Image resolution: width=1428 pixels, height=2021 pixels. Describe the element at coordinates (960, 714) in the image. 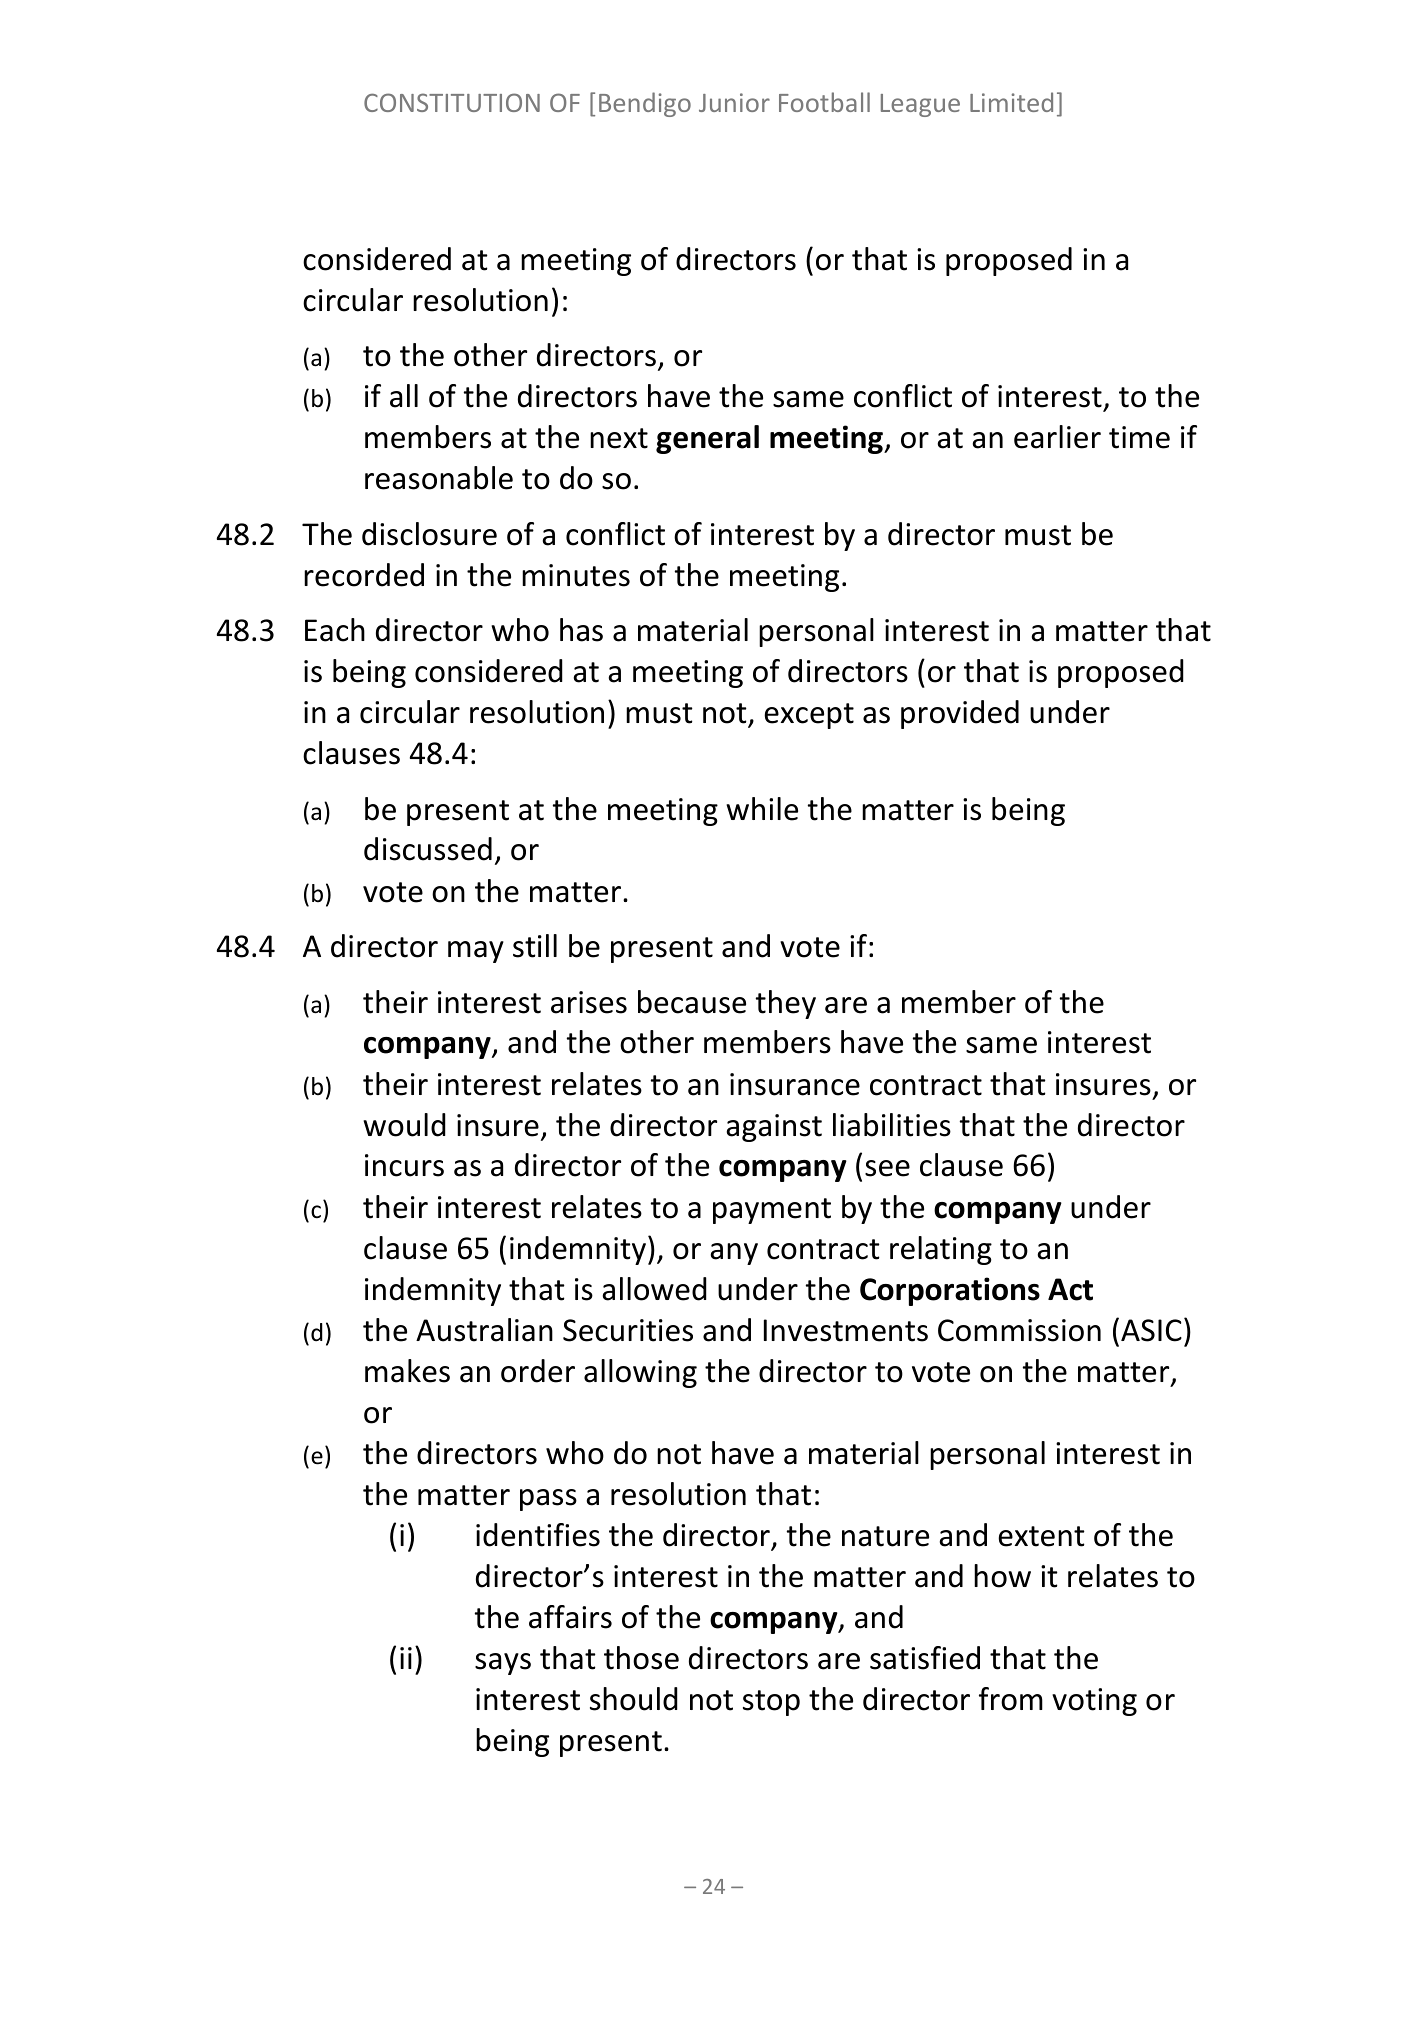

I see `provided` at that location.
